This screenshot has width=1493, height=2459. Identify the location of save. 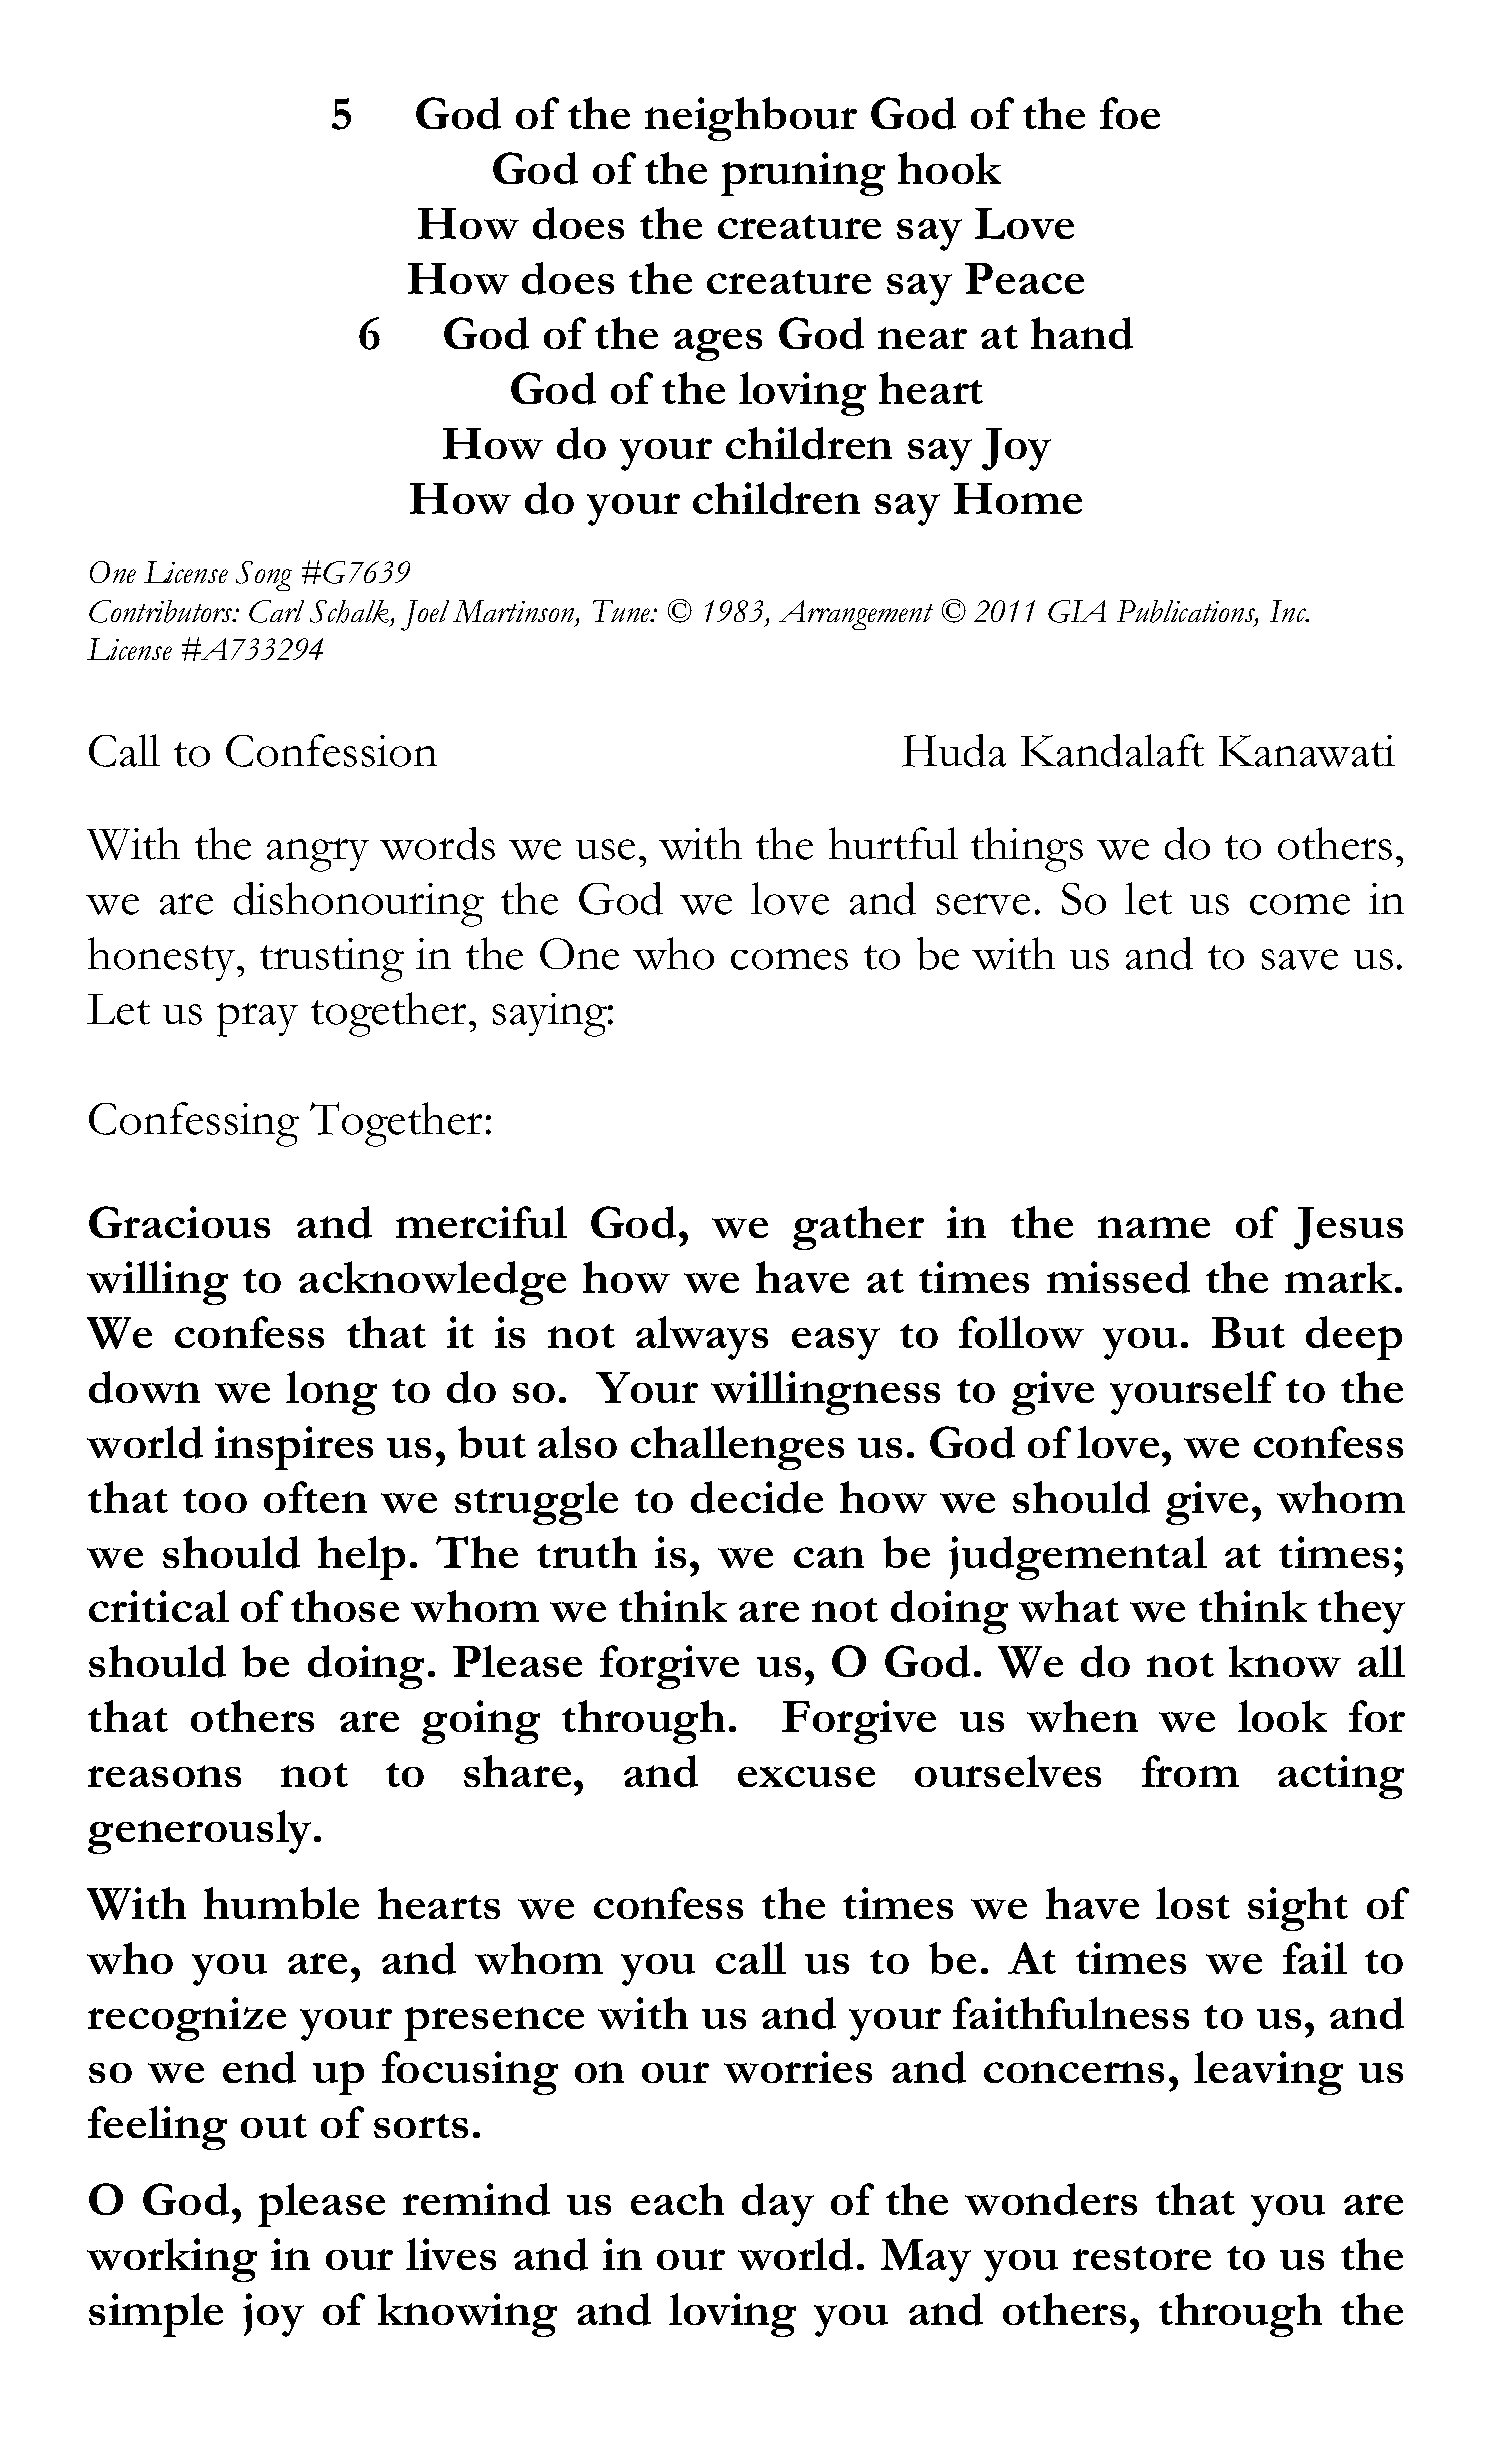
(1300, 959).
